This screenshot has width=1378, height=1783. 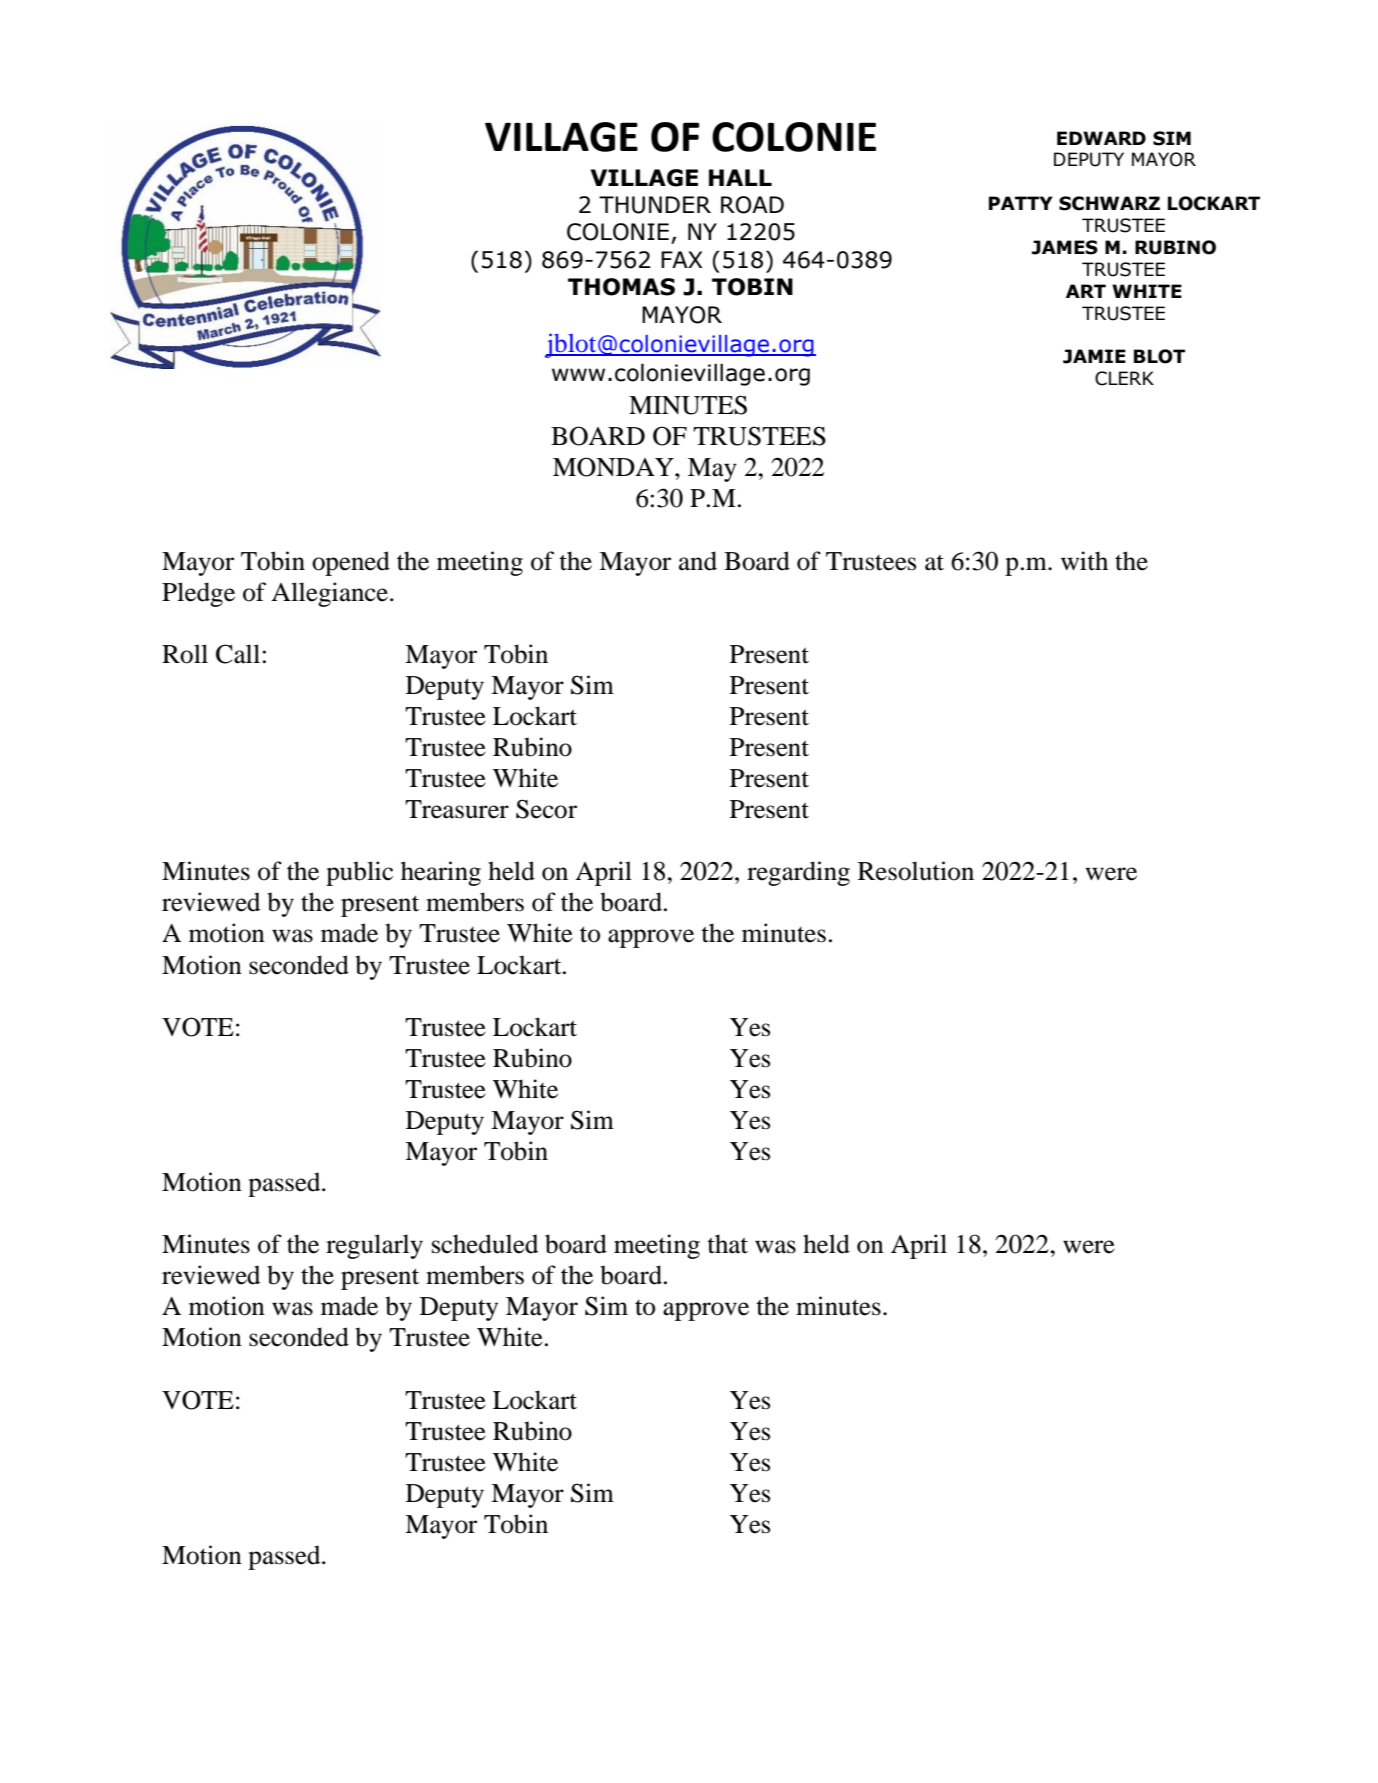 I want to click on and, so click(x=698, y=561).
